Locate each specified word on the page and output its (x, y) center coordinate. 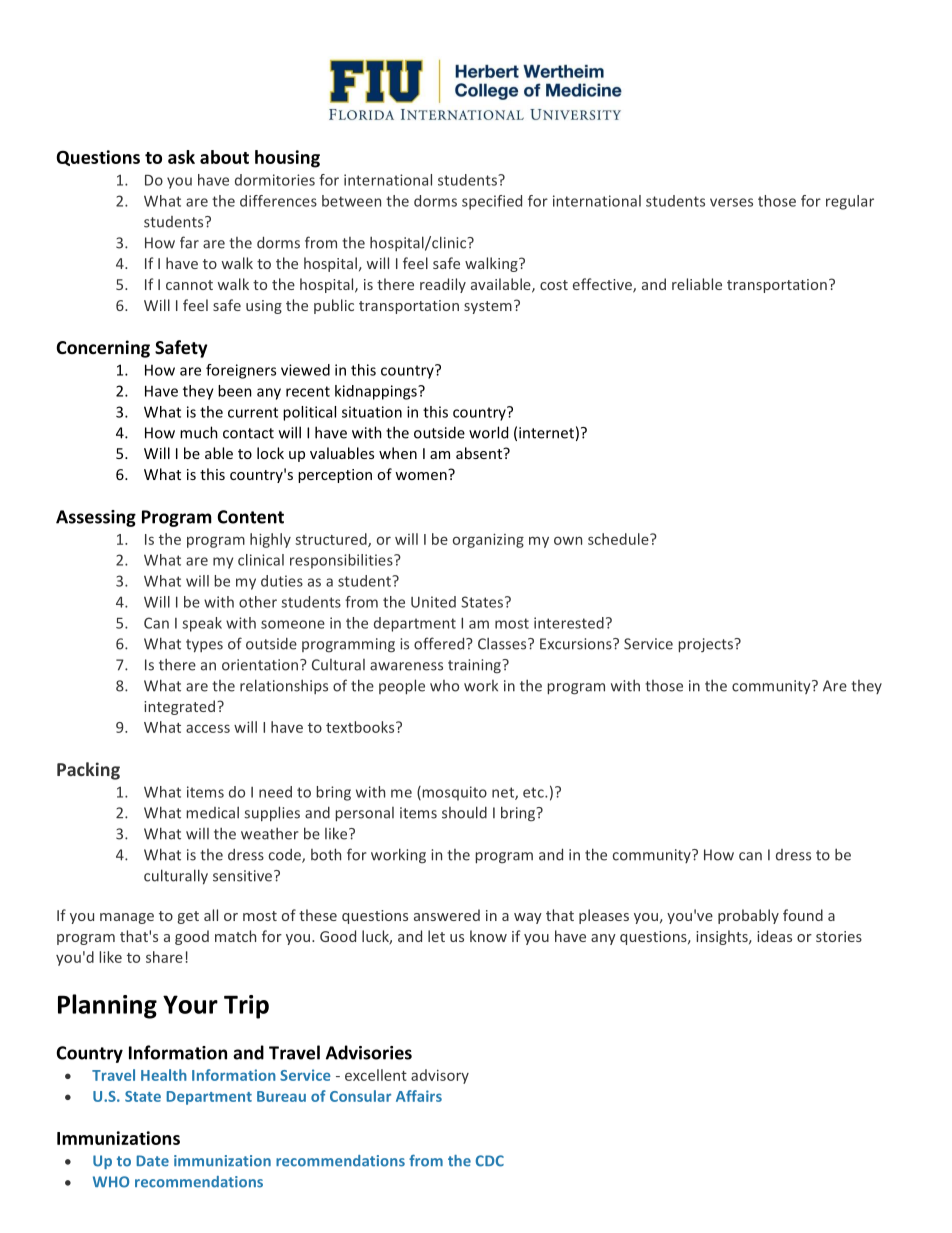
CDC (490, 1161)
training (474, 666)
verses (731, 202)
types (204, 645)
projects (707, 645)
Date (153, 1161)
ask (181, 157)
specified (492, 202)
